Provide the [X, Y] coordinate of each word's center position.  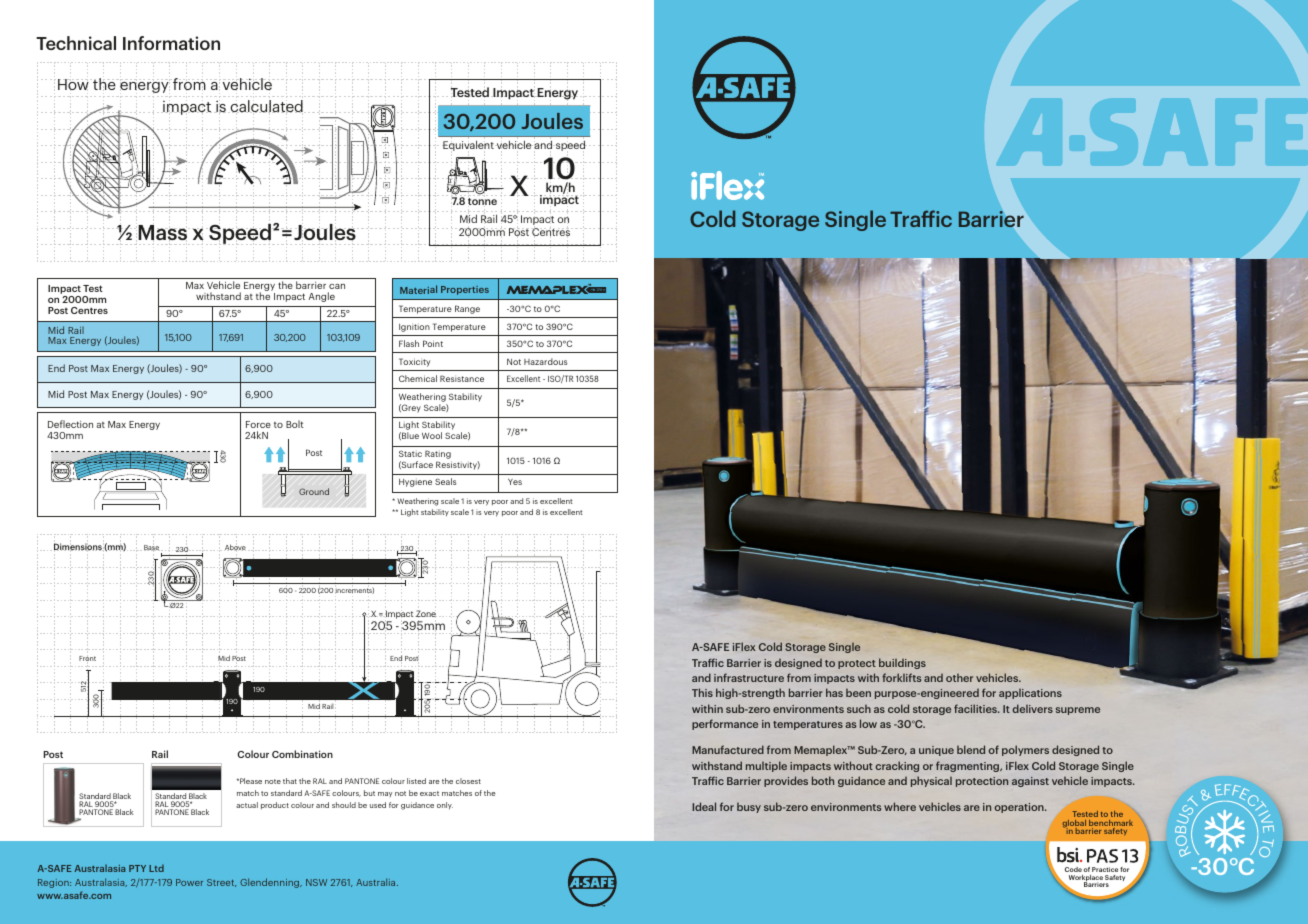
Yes [515, 481]
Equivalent [469, 146]
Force [258, 424]
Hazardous [545, 361]
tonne [482, 201]
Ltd [156, 868]
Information [171, 43]
